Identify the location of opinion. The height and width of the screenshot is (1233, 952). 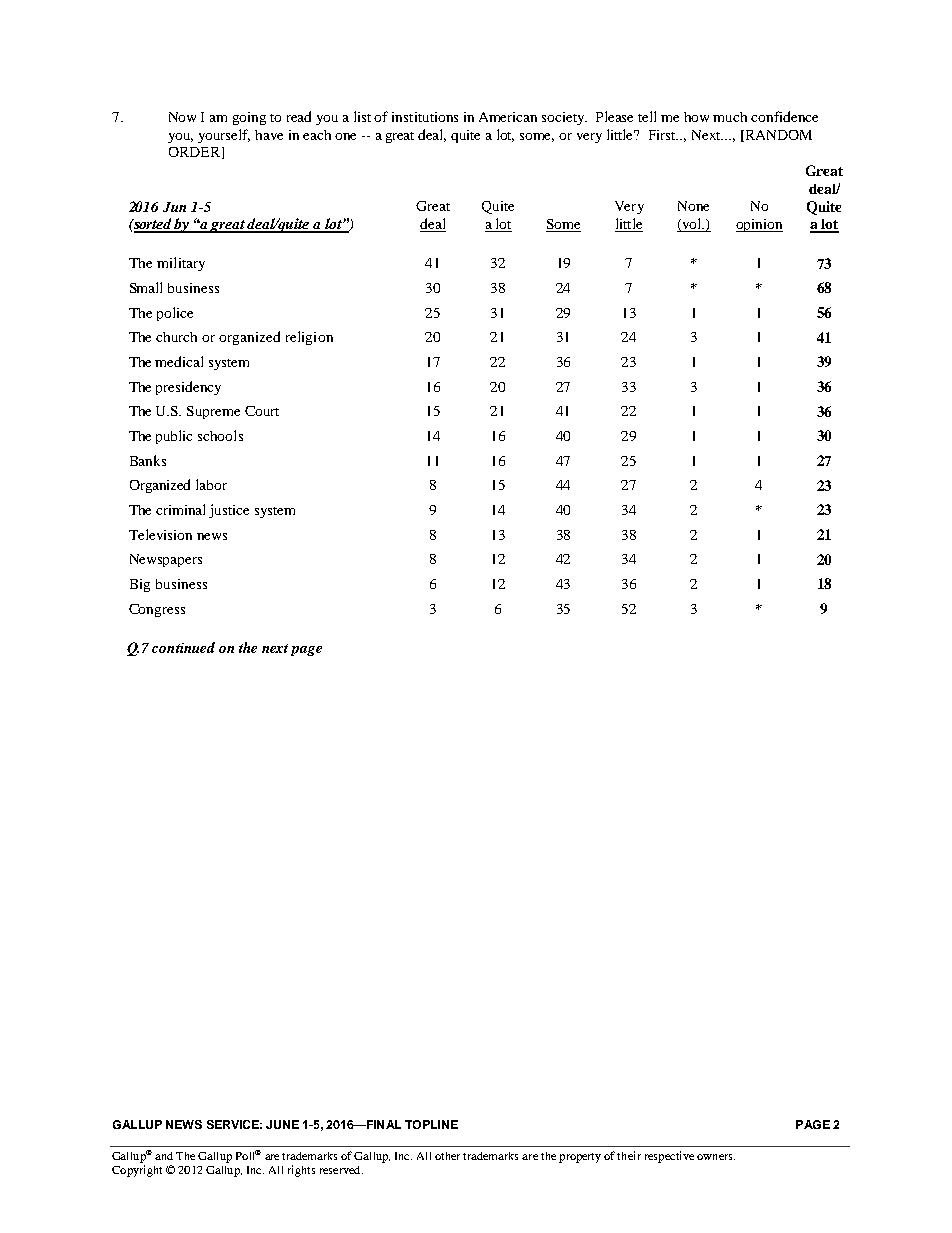
(759, 225).
